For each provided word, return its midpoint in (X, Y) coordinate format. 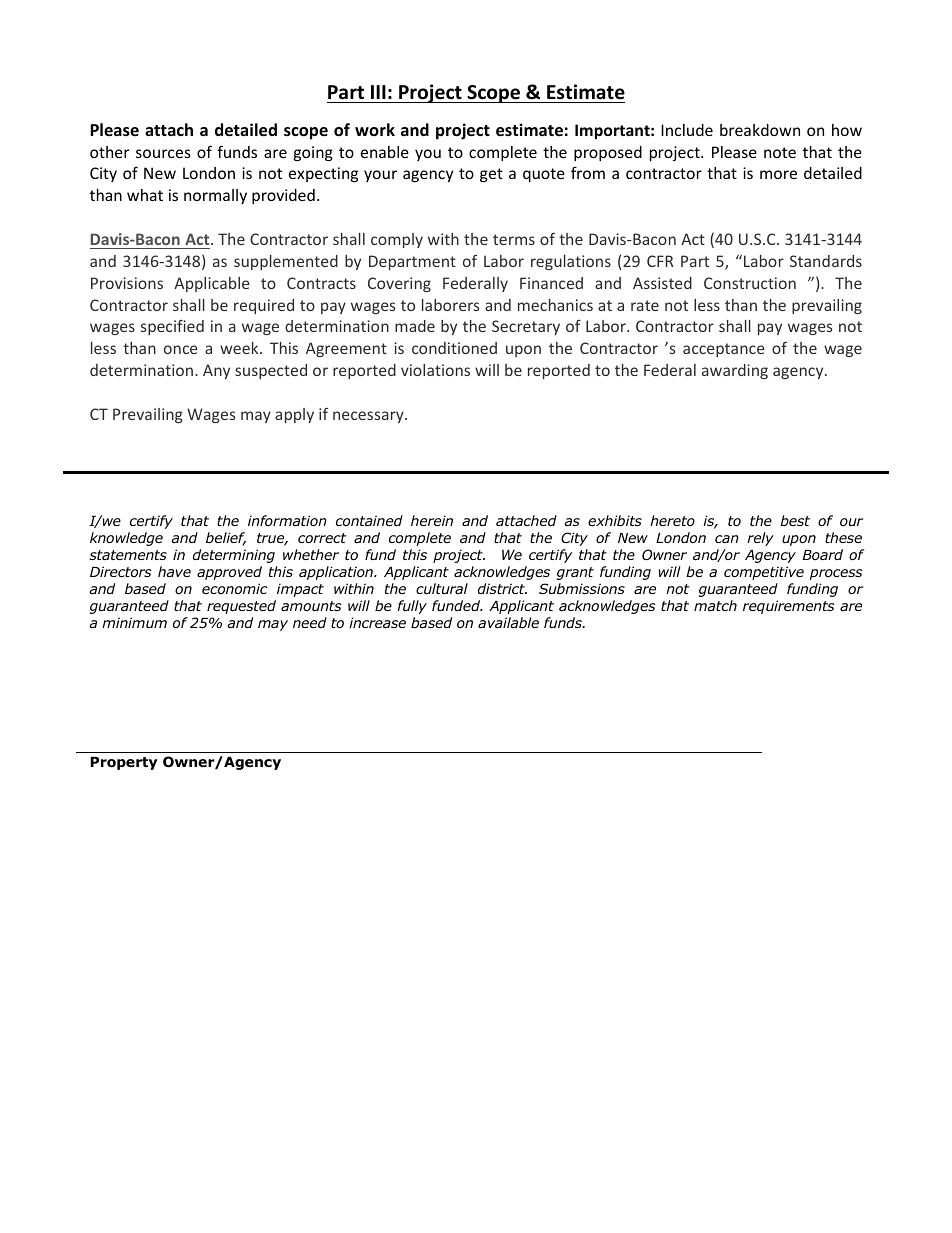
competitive (764, 573)
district (502, 588)
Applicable (212, 284)
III (378, 92)
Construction (750, 283)
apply (294, 415)
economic (234, 588)
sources (163, 153)
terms (514, 239)
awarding (735, 371)
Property (123, 763)
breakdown (760, 130)
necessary (369, 417)
